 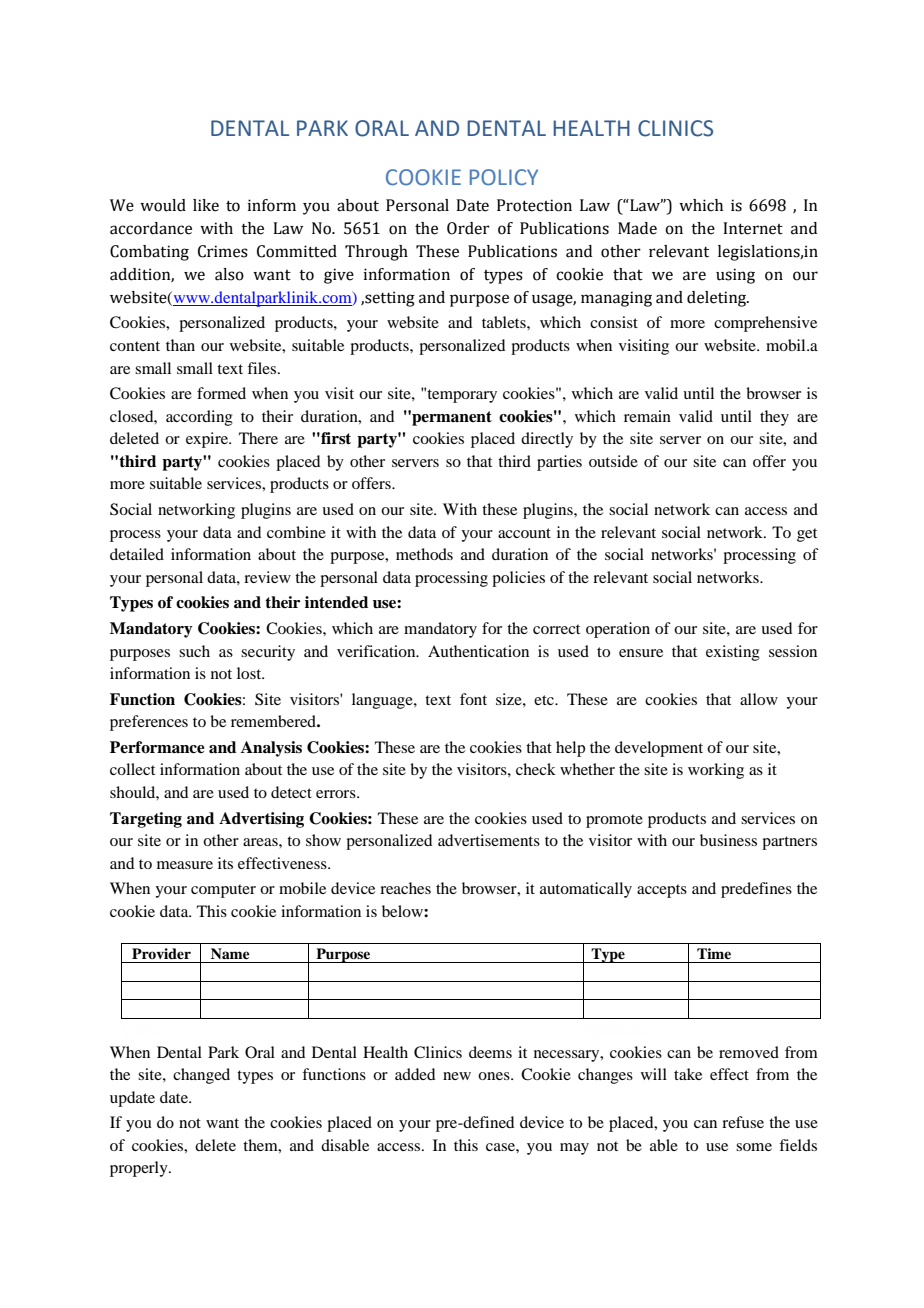 I want to click on Order, so click(x=468, y=228).
